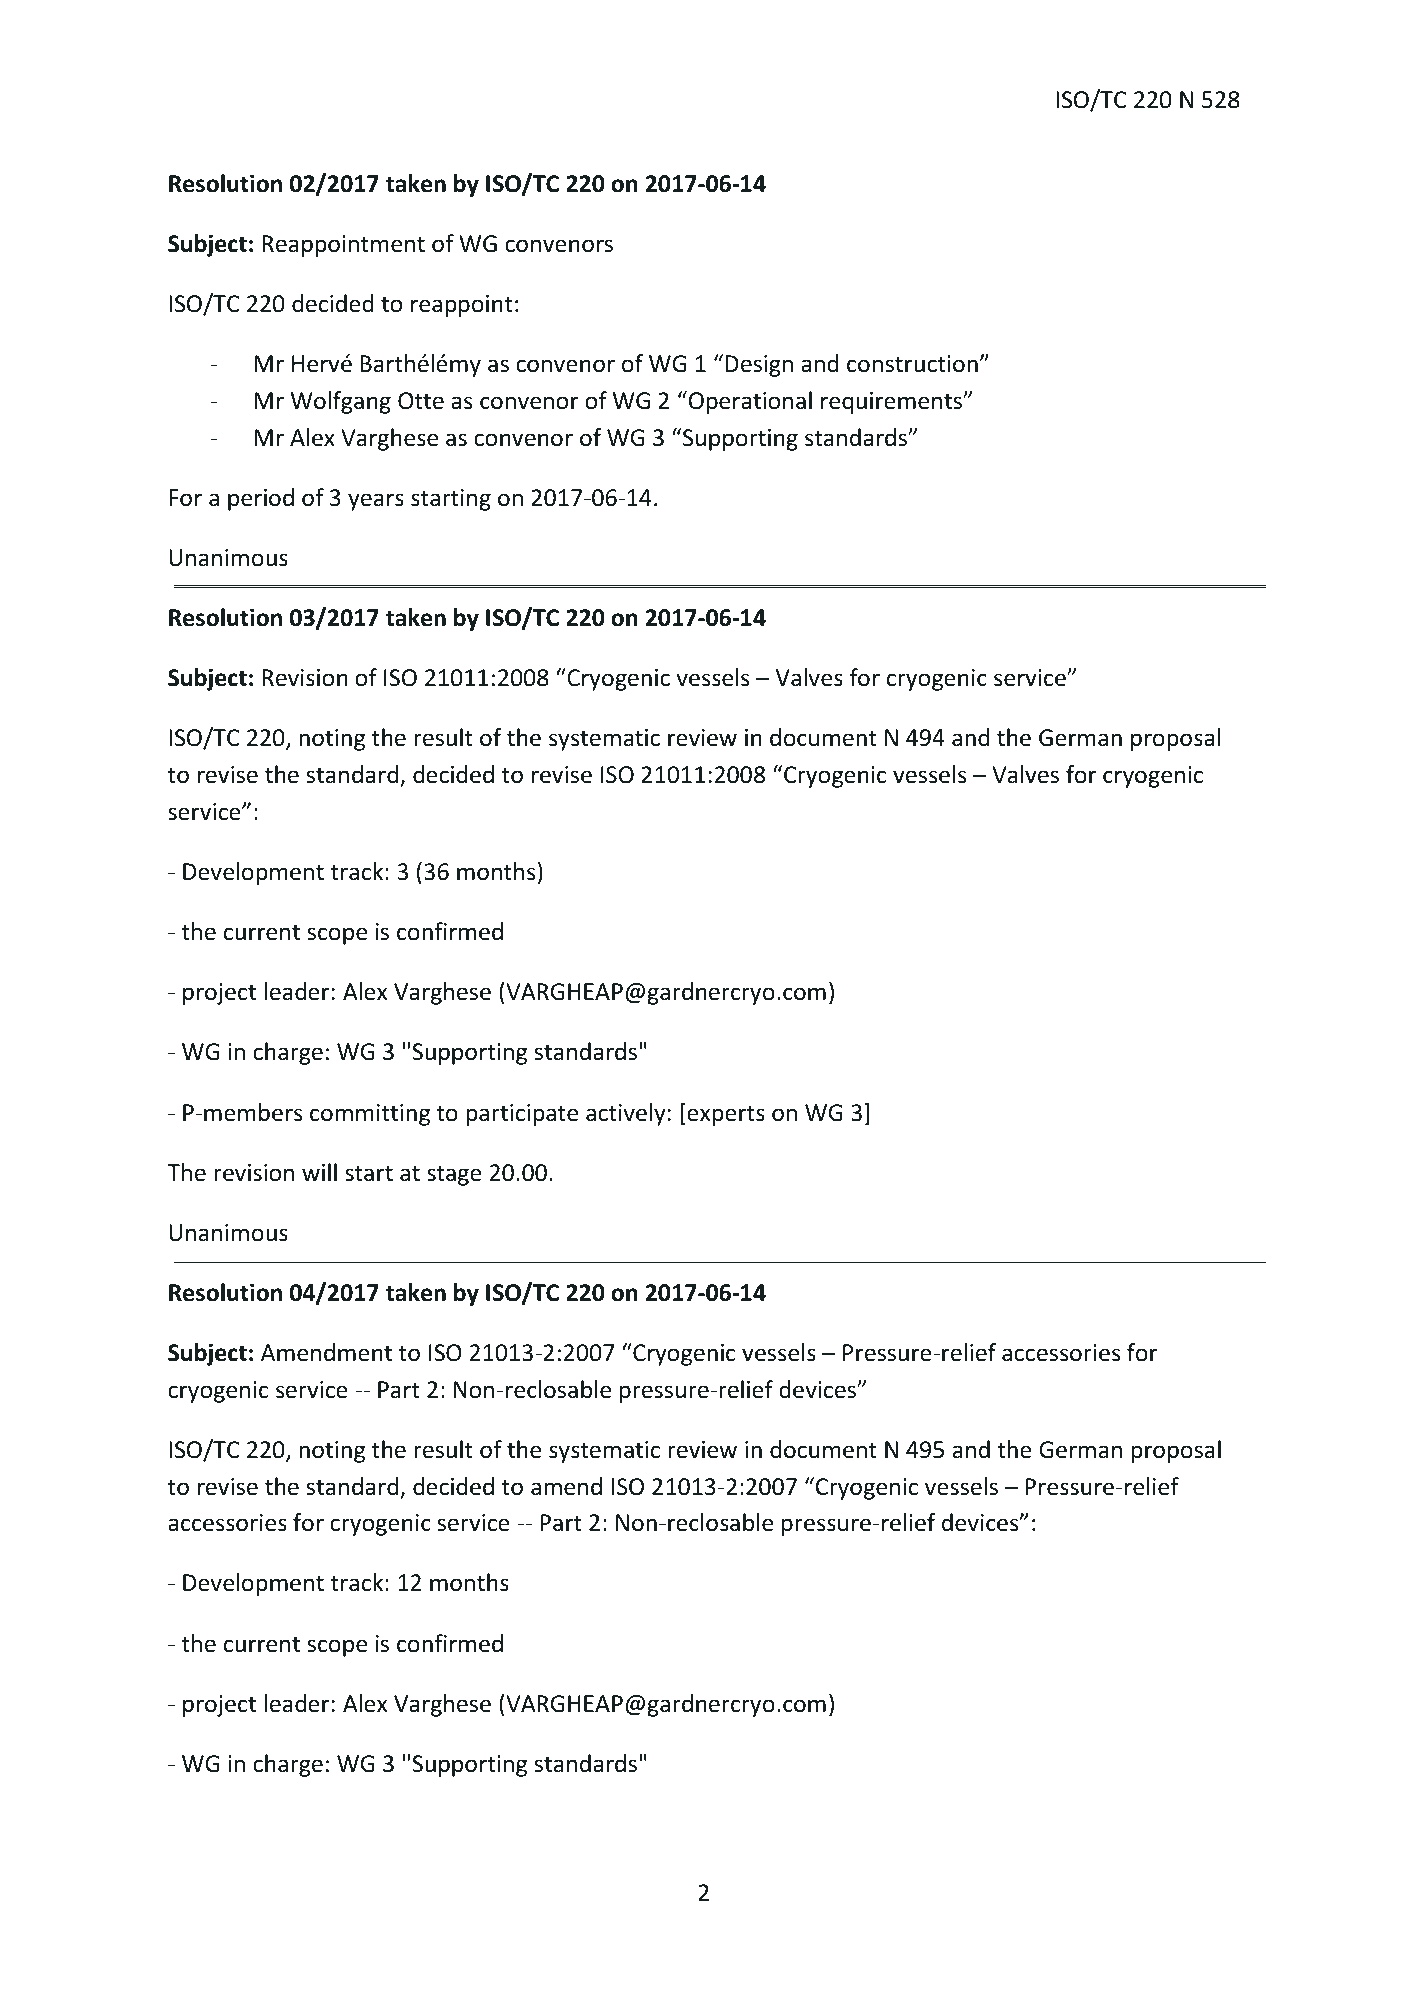  I want to click on period, so click(261, 499).
